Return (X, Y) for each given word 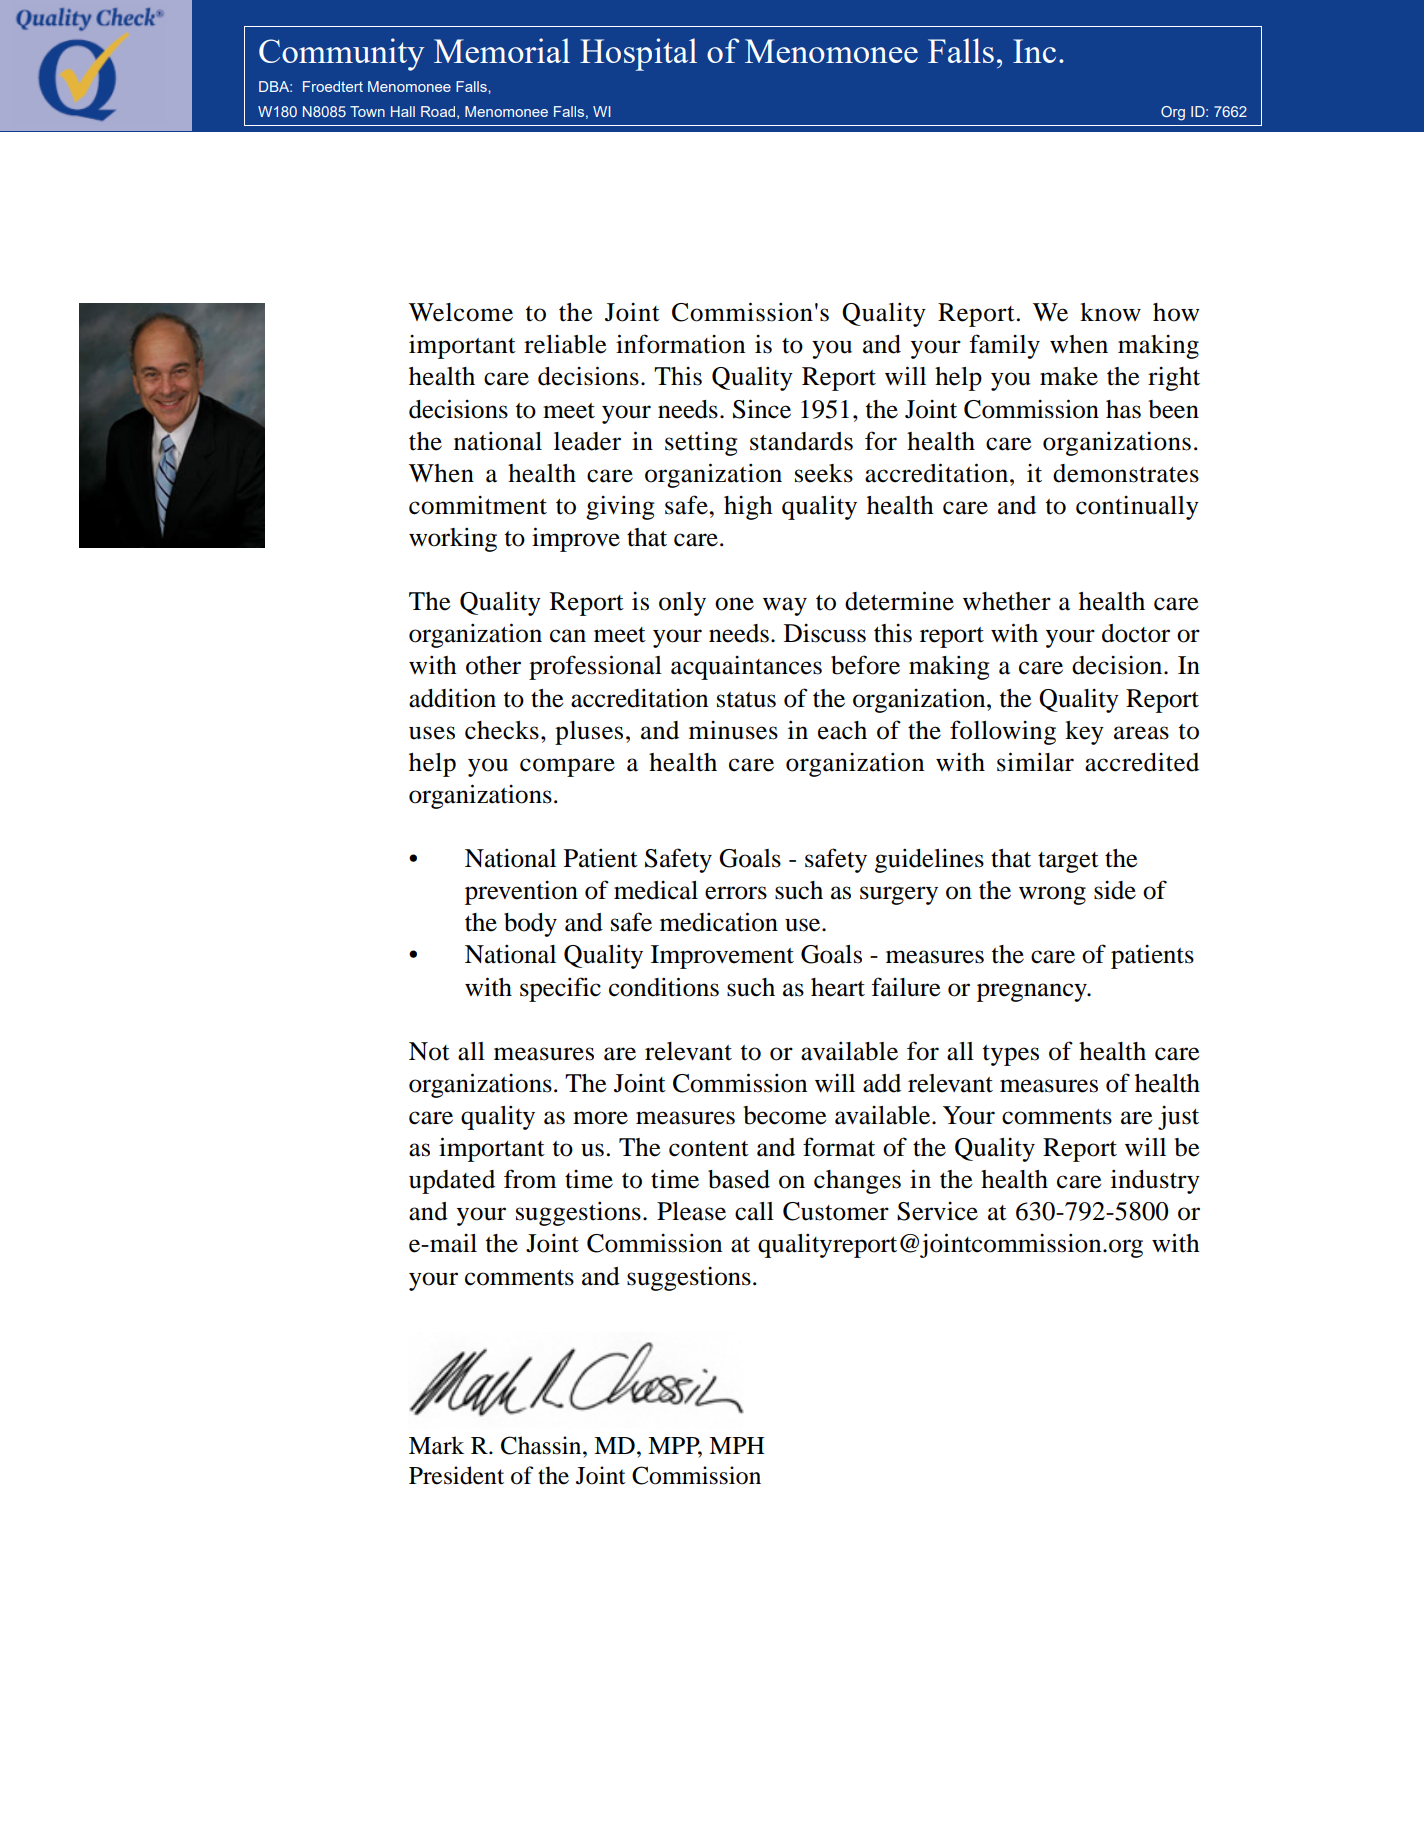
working (453, 539)
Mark (436, 1445)
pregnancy (1033, 992)
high (748, 508)
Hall (403, 111)
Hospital (638, 54)
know (1110, 312)
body (530, 925)
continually (1137, 508)
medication (719, 922)
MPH (737, 1445)
